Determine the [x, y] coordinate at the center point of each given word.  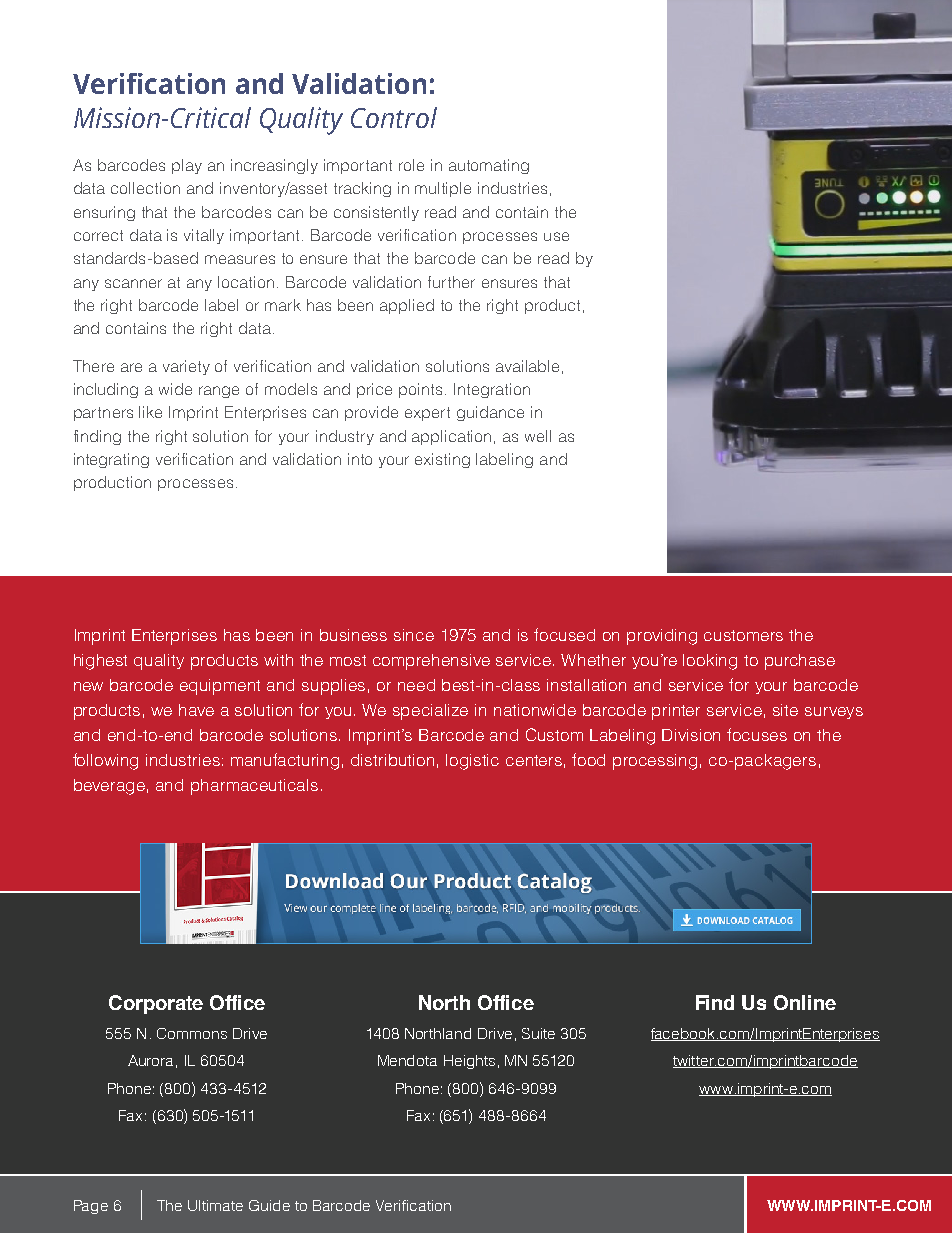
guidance [490, 413]
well [538, 436]
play [187, 166]
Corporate [156, 1004]
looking [710, 662]
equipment [220, 687]
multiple [443, 189]
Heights [469, 1062]
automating [489, 166]
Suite [538, 1033]
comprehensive [431, 662]
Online [805, 1002]
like [150, 412]
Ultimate [215, 1205]
